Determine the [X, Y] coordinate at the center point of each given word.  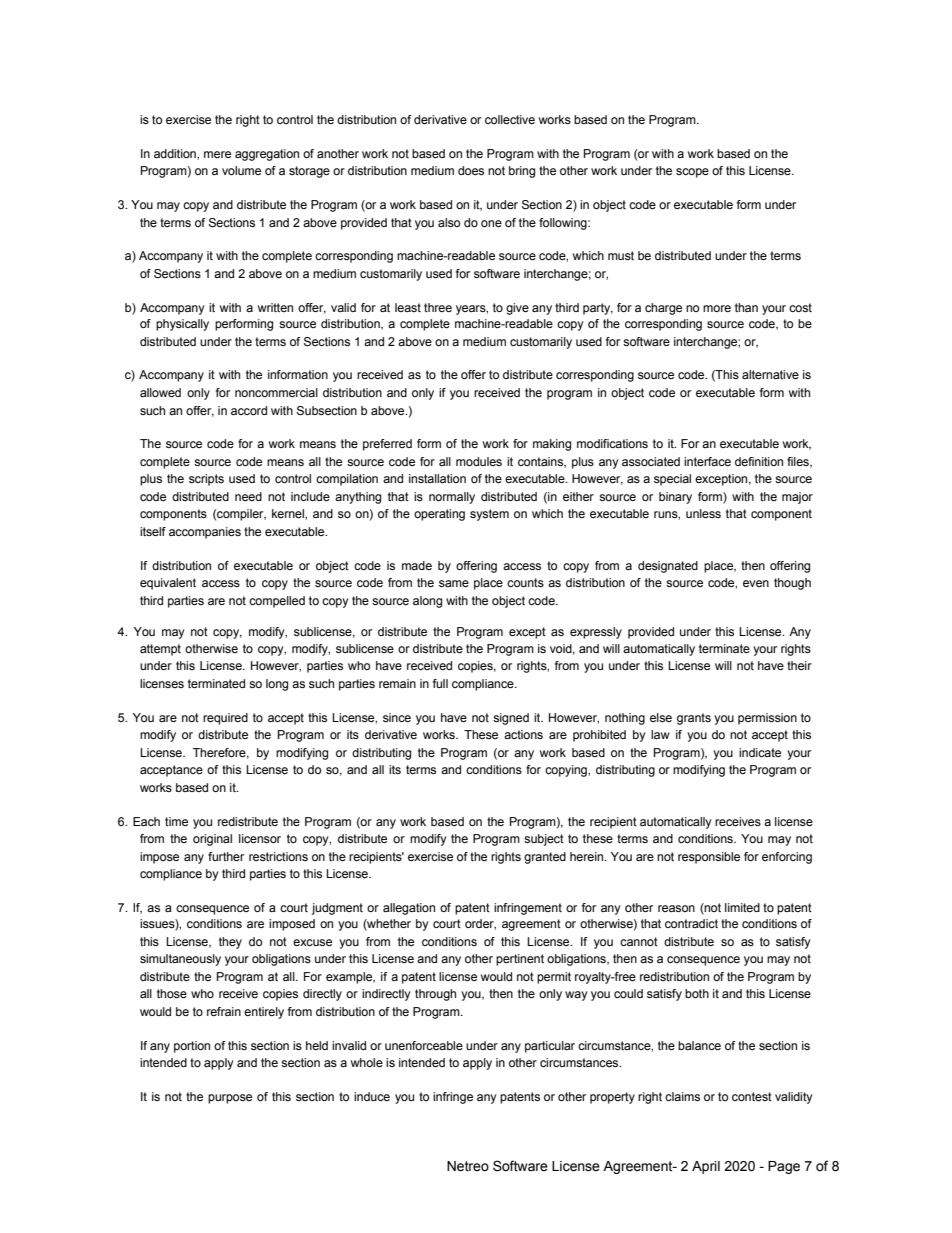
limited [742, 907]
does [471, 170]
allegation [409, 909]
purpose [230, 1099]
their [799, 665]
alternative [770, 374]
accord [249, 410]
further [226, 856]
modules [479, 461]
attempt [160, 650]
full [440, 683]
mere [217, 154]
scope [692, 173]
